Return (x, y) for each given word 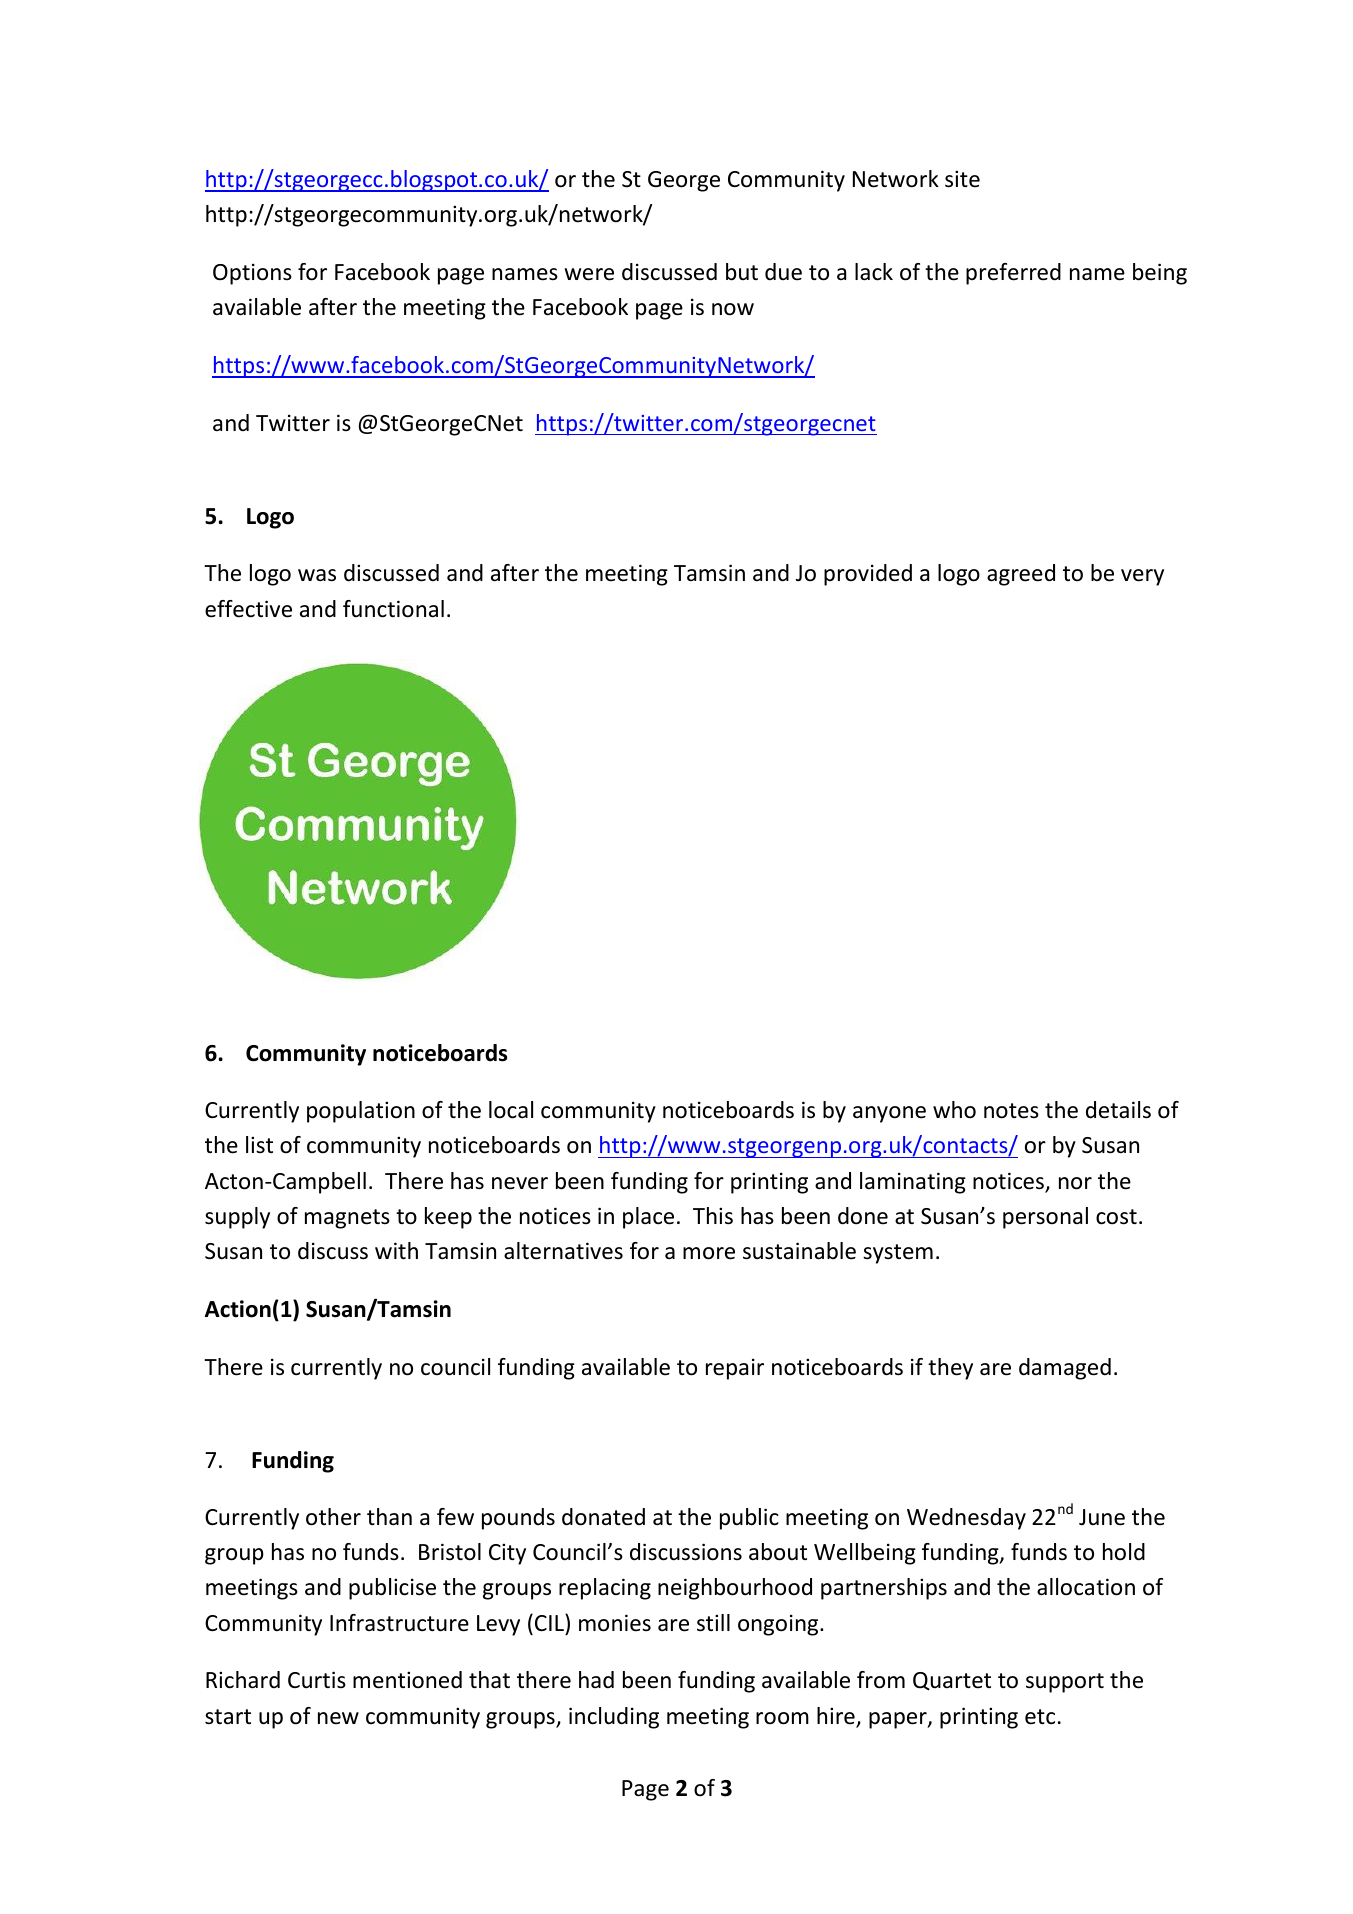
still (713, 1623)
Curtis (317, 1680)
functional (393, 609)
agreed (1021, 575)
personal (1045, 1218)
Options (252, 274)
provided (868, 575)
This (713, 1216)
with (396, 1250)
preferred (1013, 274)
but (742, 272)
